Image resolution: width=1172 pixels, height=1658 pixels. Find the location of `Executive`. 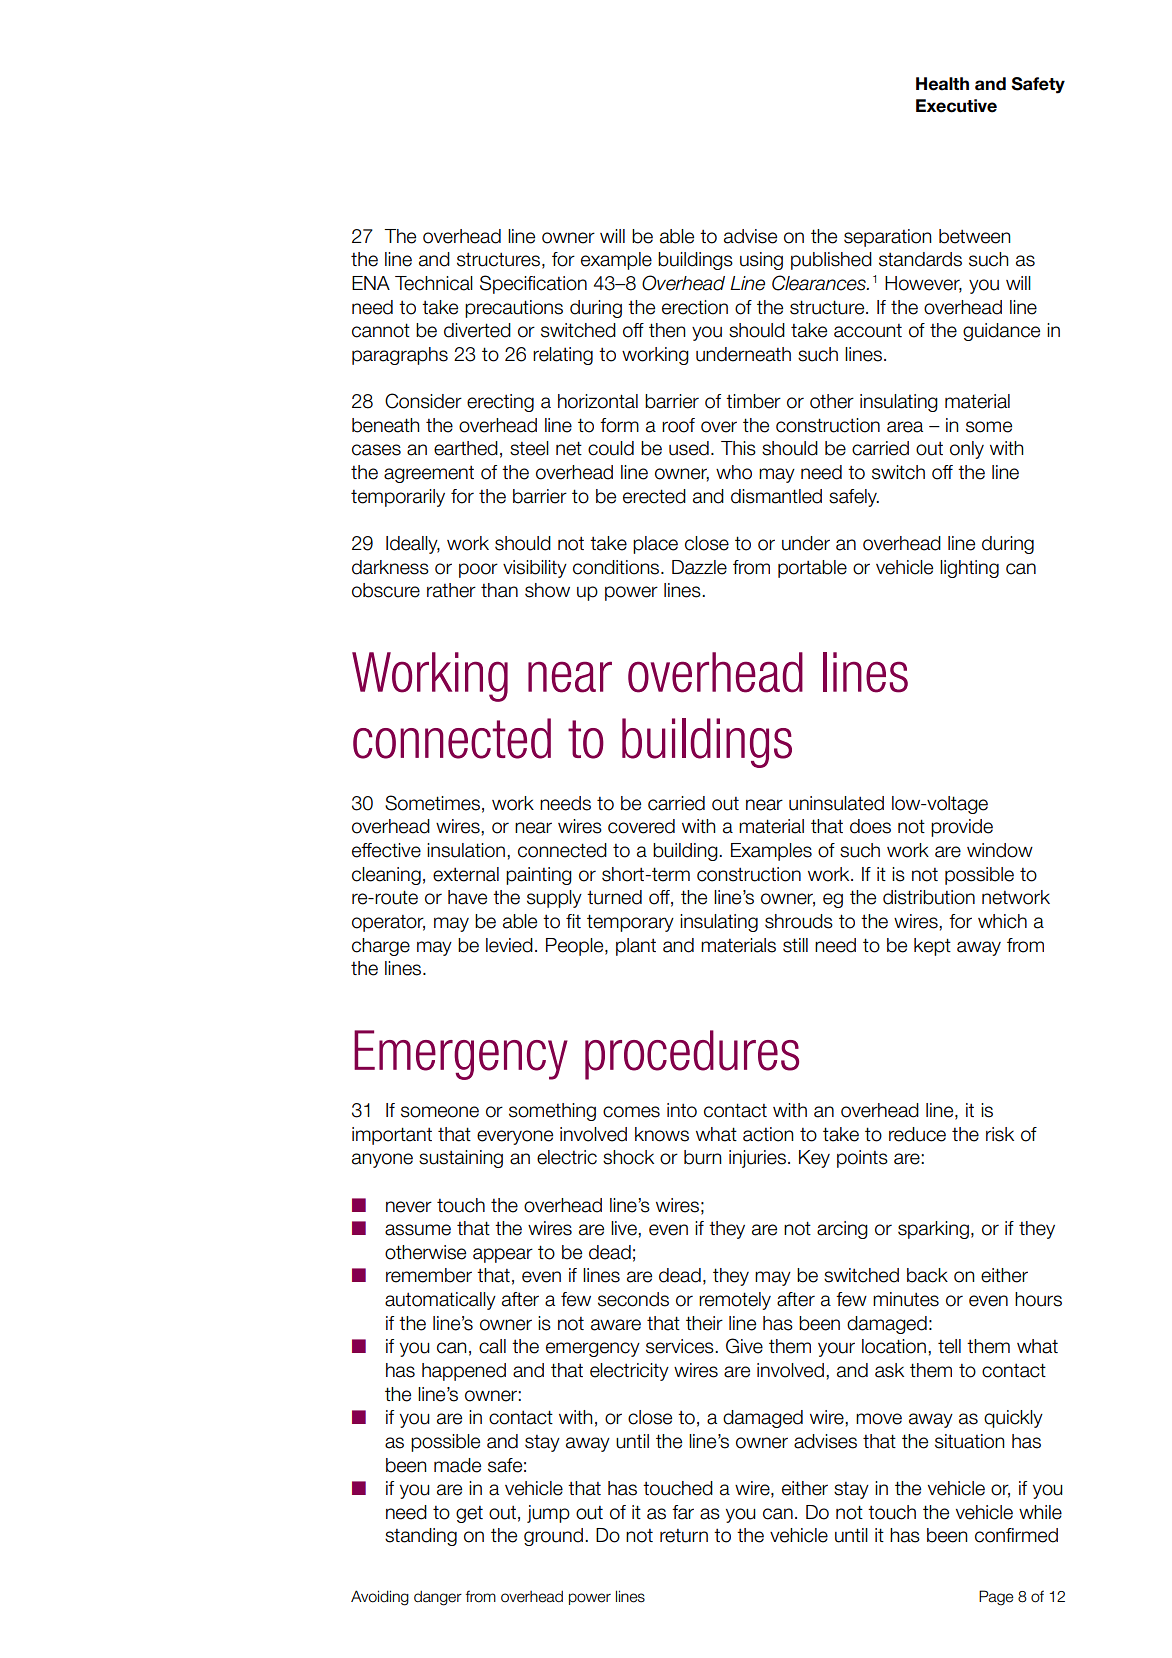

Executive is located at coordinates (956, 106).
